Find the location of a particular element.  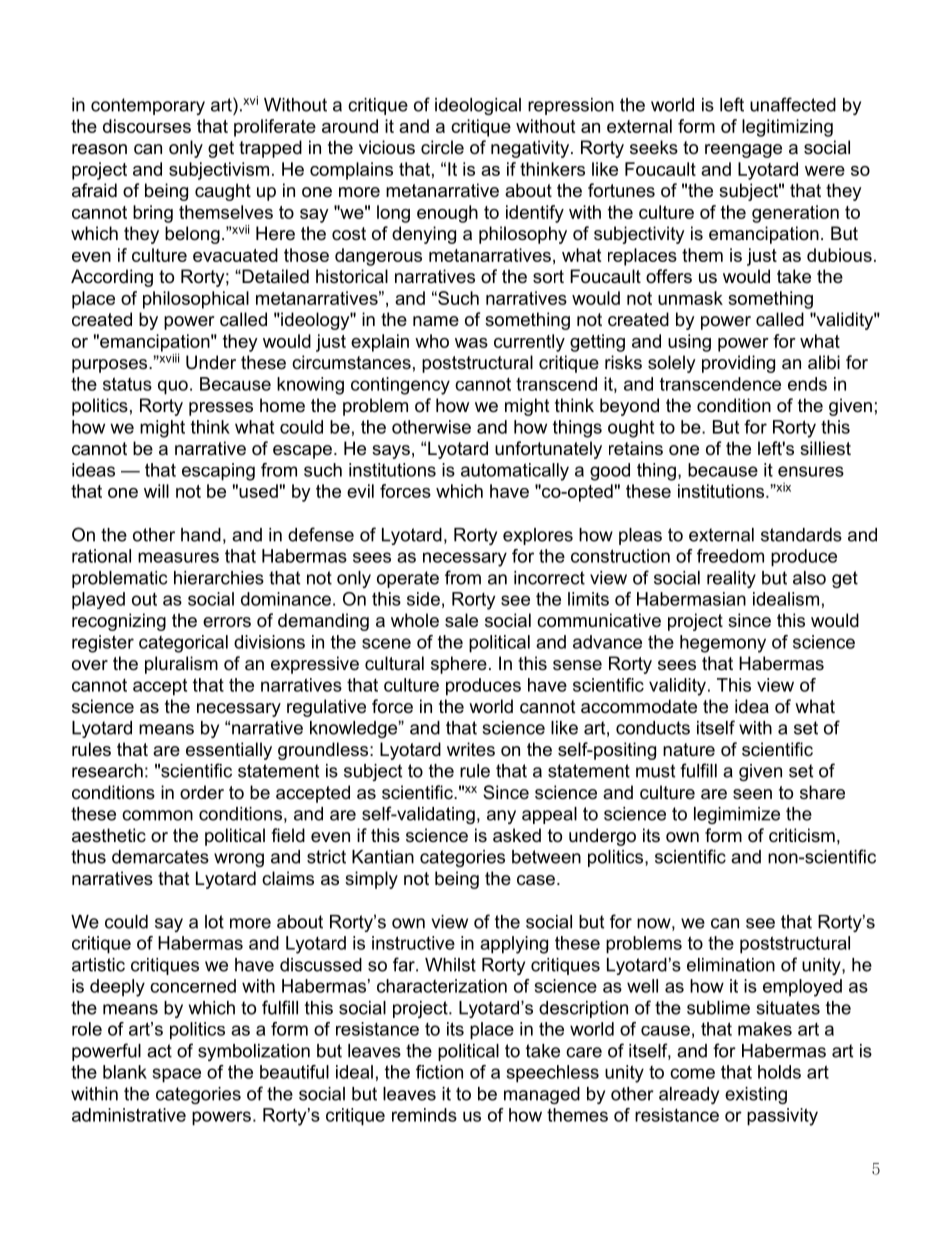

discourses is located at coordinates (147, 126).
